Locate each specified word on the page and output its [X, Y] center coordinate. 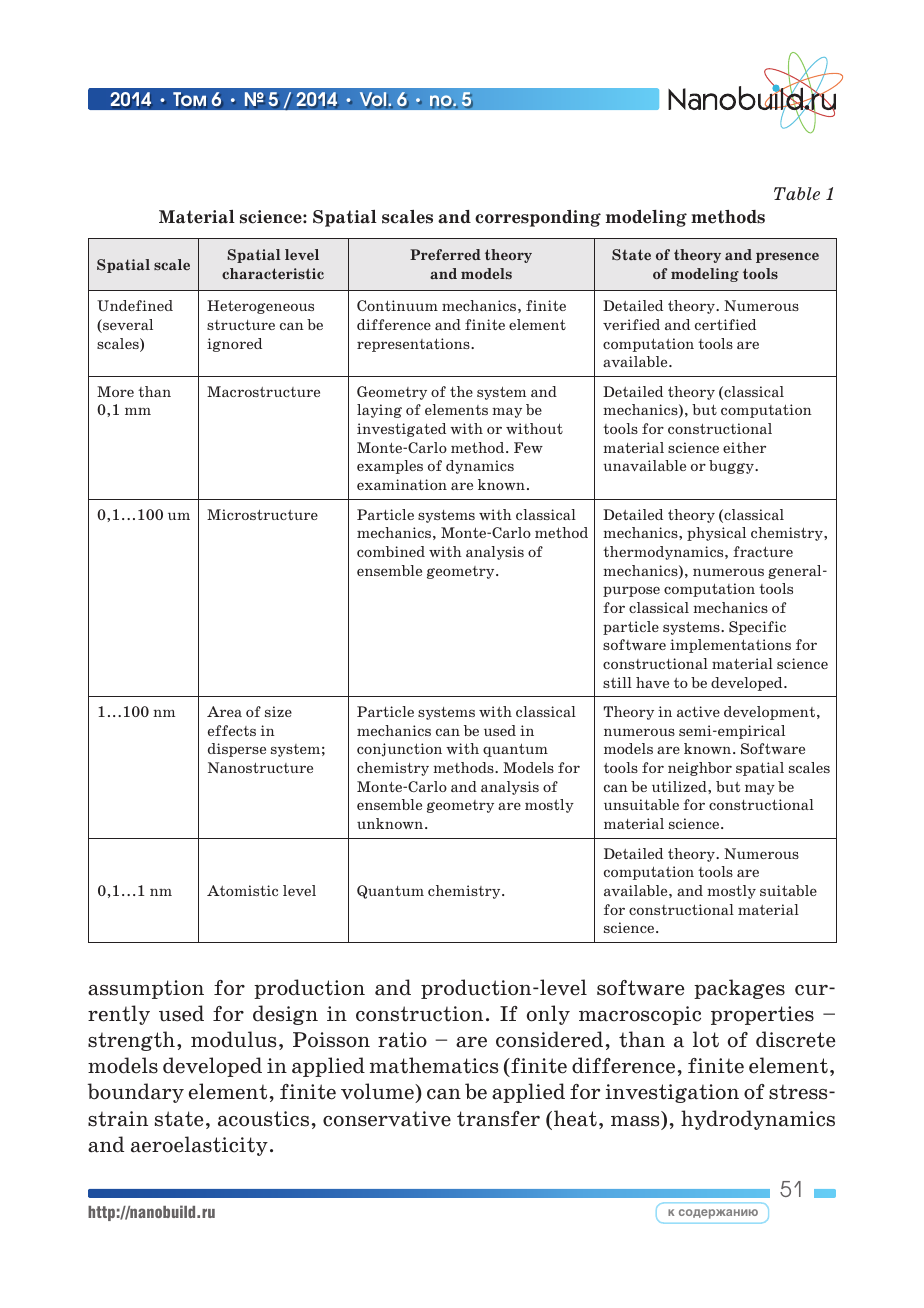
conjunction [399, 750]
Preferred [445, 254]
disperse [237, 750]
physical [716, 534]
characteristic [273, 273]
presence [787, 257]
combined [391, 551]
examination [402, 484]
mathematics [434, 1065]
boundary [136, 1093]
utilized [680, 786]
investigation [672, 1093]
